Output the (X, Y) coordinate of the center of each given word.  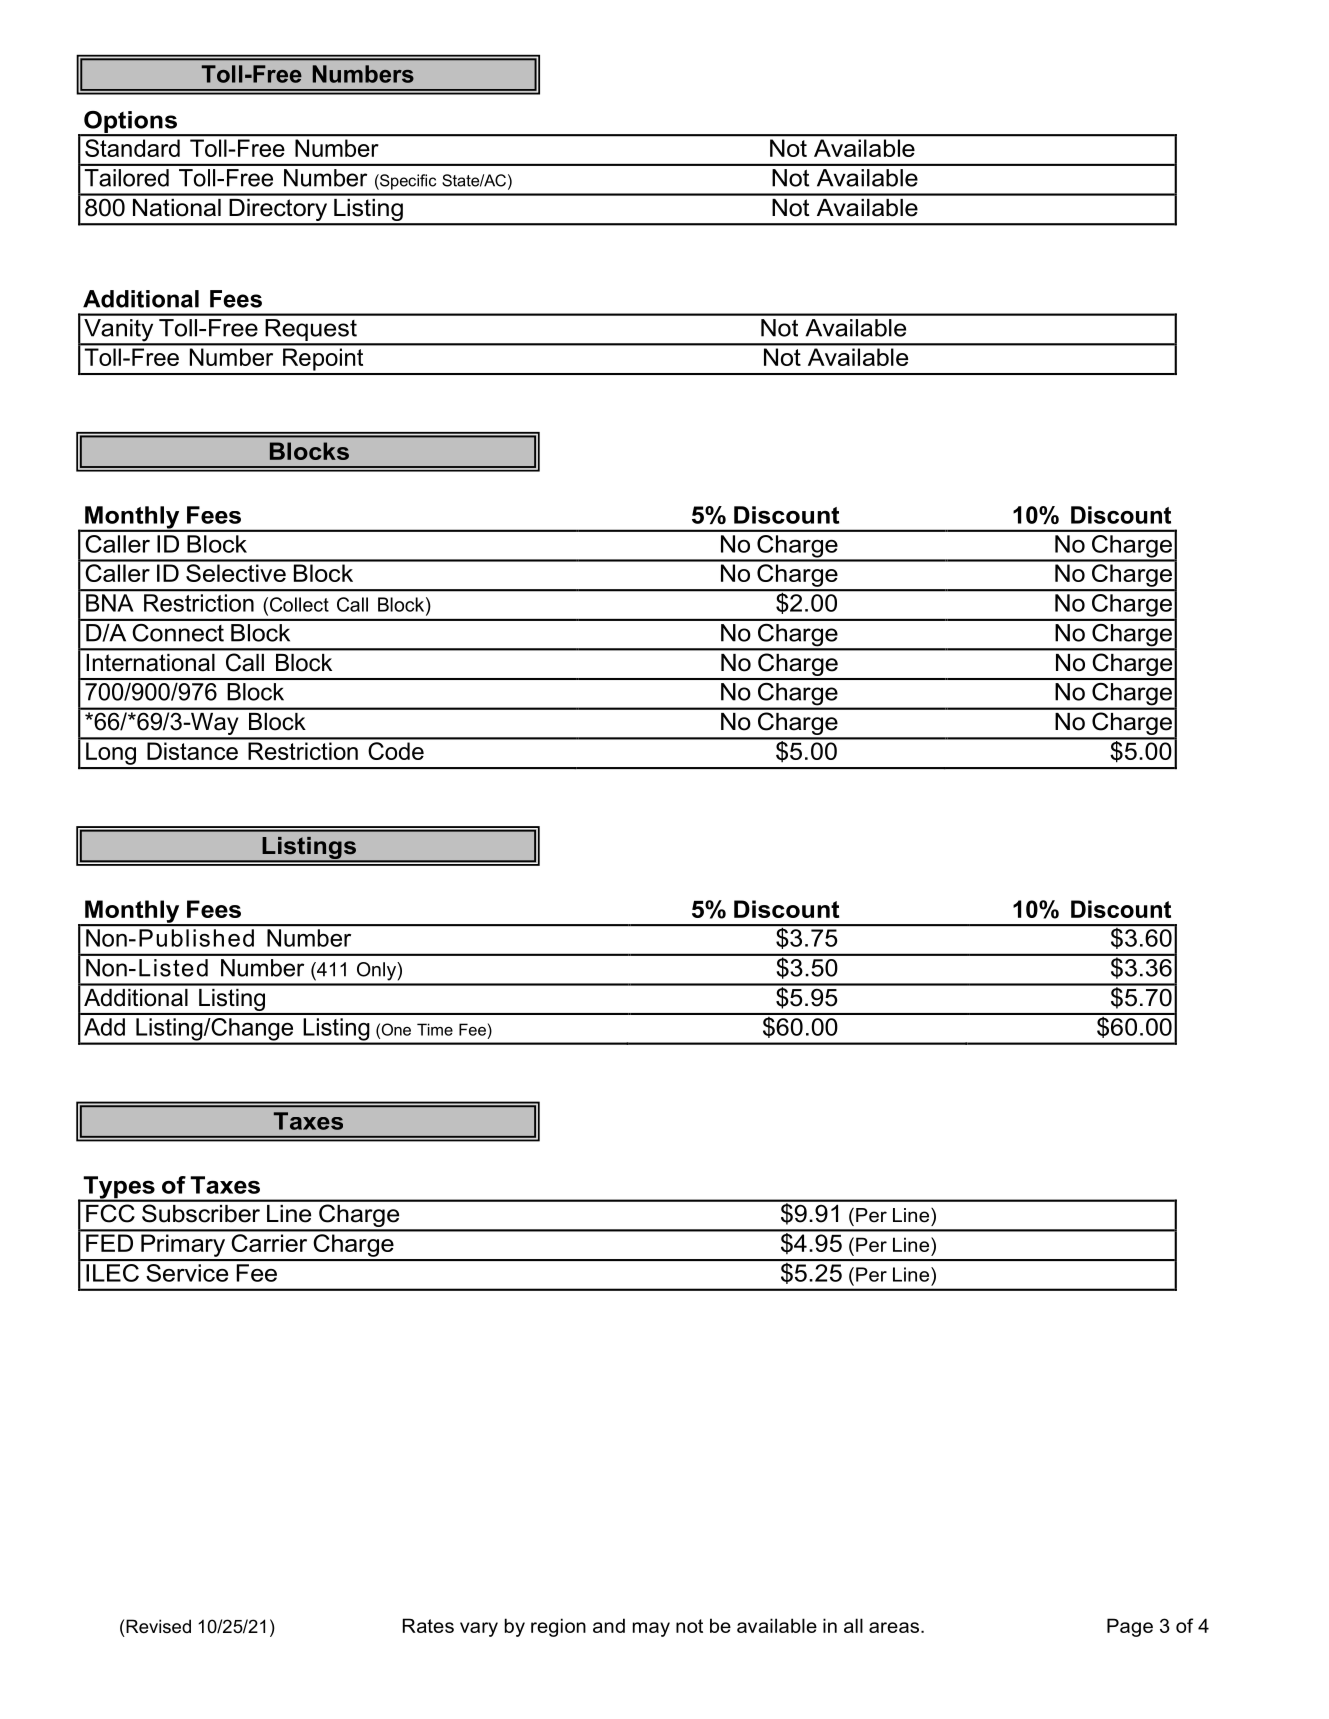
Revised (158, 1626)
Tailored (127, 178)
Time (435, 1029)
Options (130, 123)
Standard (132, 148)
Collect (298, 604)
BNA (109, 603)
